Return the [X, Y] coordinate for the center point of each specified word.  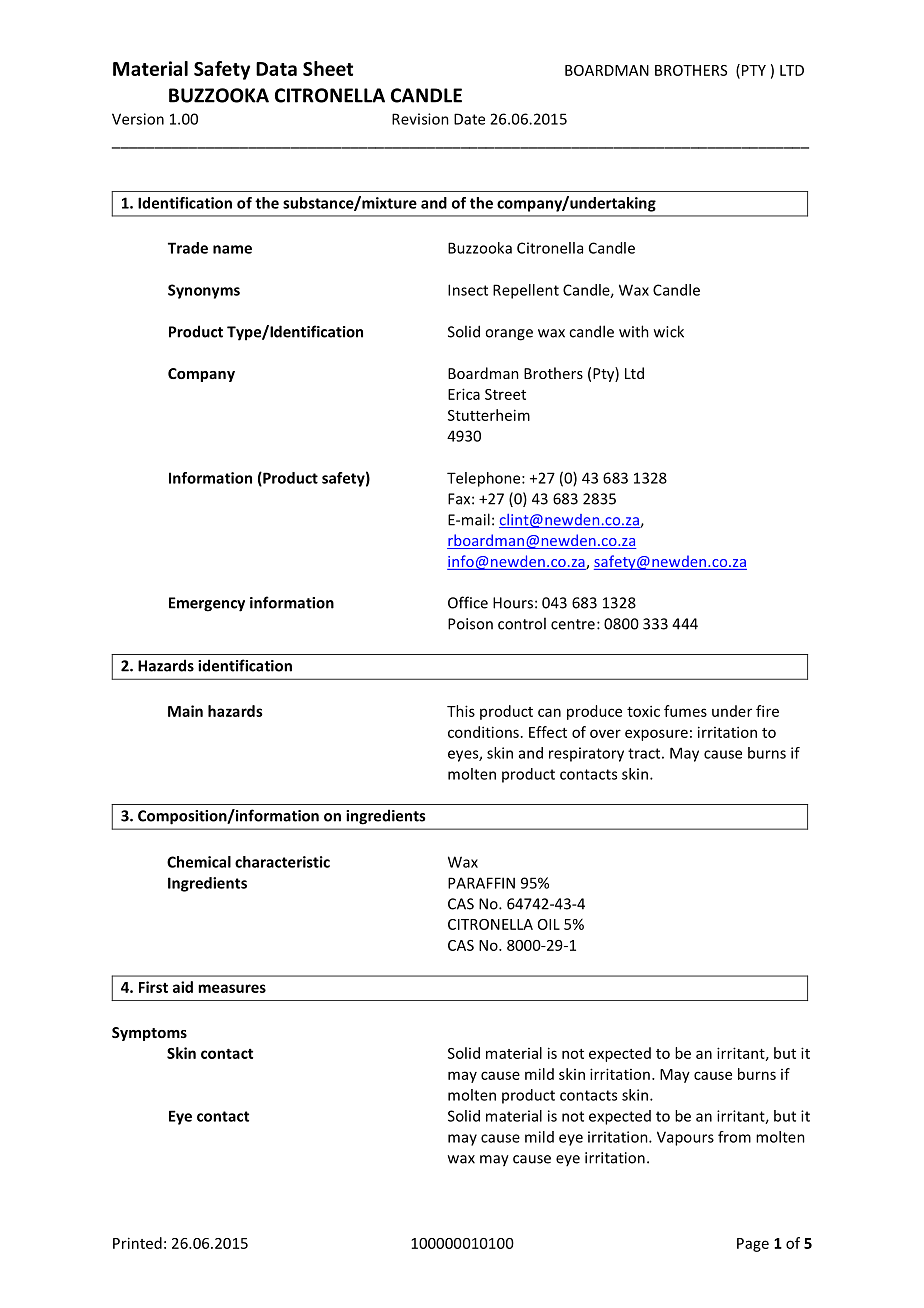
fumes [685, 711]
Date [469, 119]
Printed [137, 1243]
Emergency [207, 604]
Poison [470, 624]
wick [669, 331]
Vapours [685, 1138]
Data [276, 69]
